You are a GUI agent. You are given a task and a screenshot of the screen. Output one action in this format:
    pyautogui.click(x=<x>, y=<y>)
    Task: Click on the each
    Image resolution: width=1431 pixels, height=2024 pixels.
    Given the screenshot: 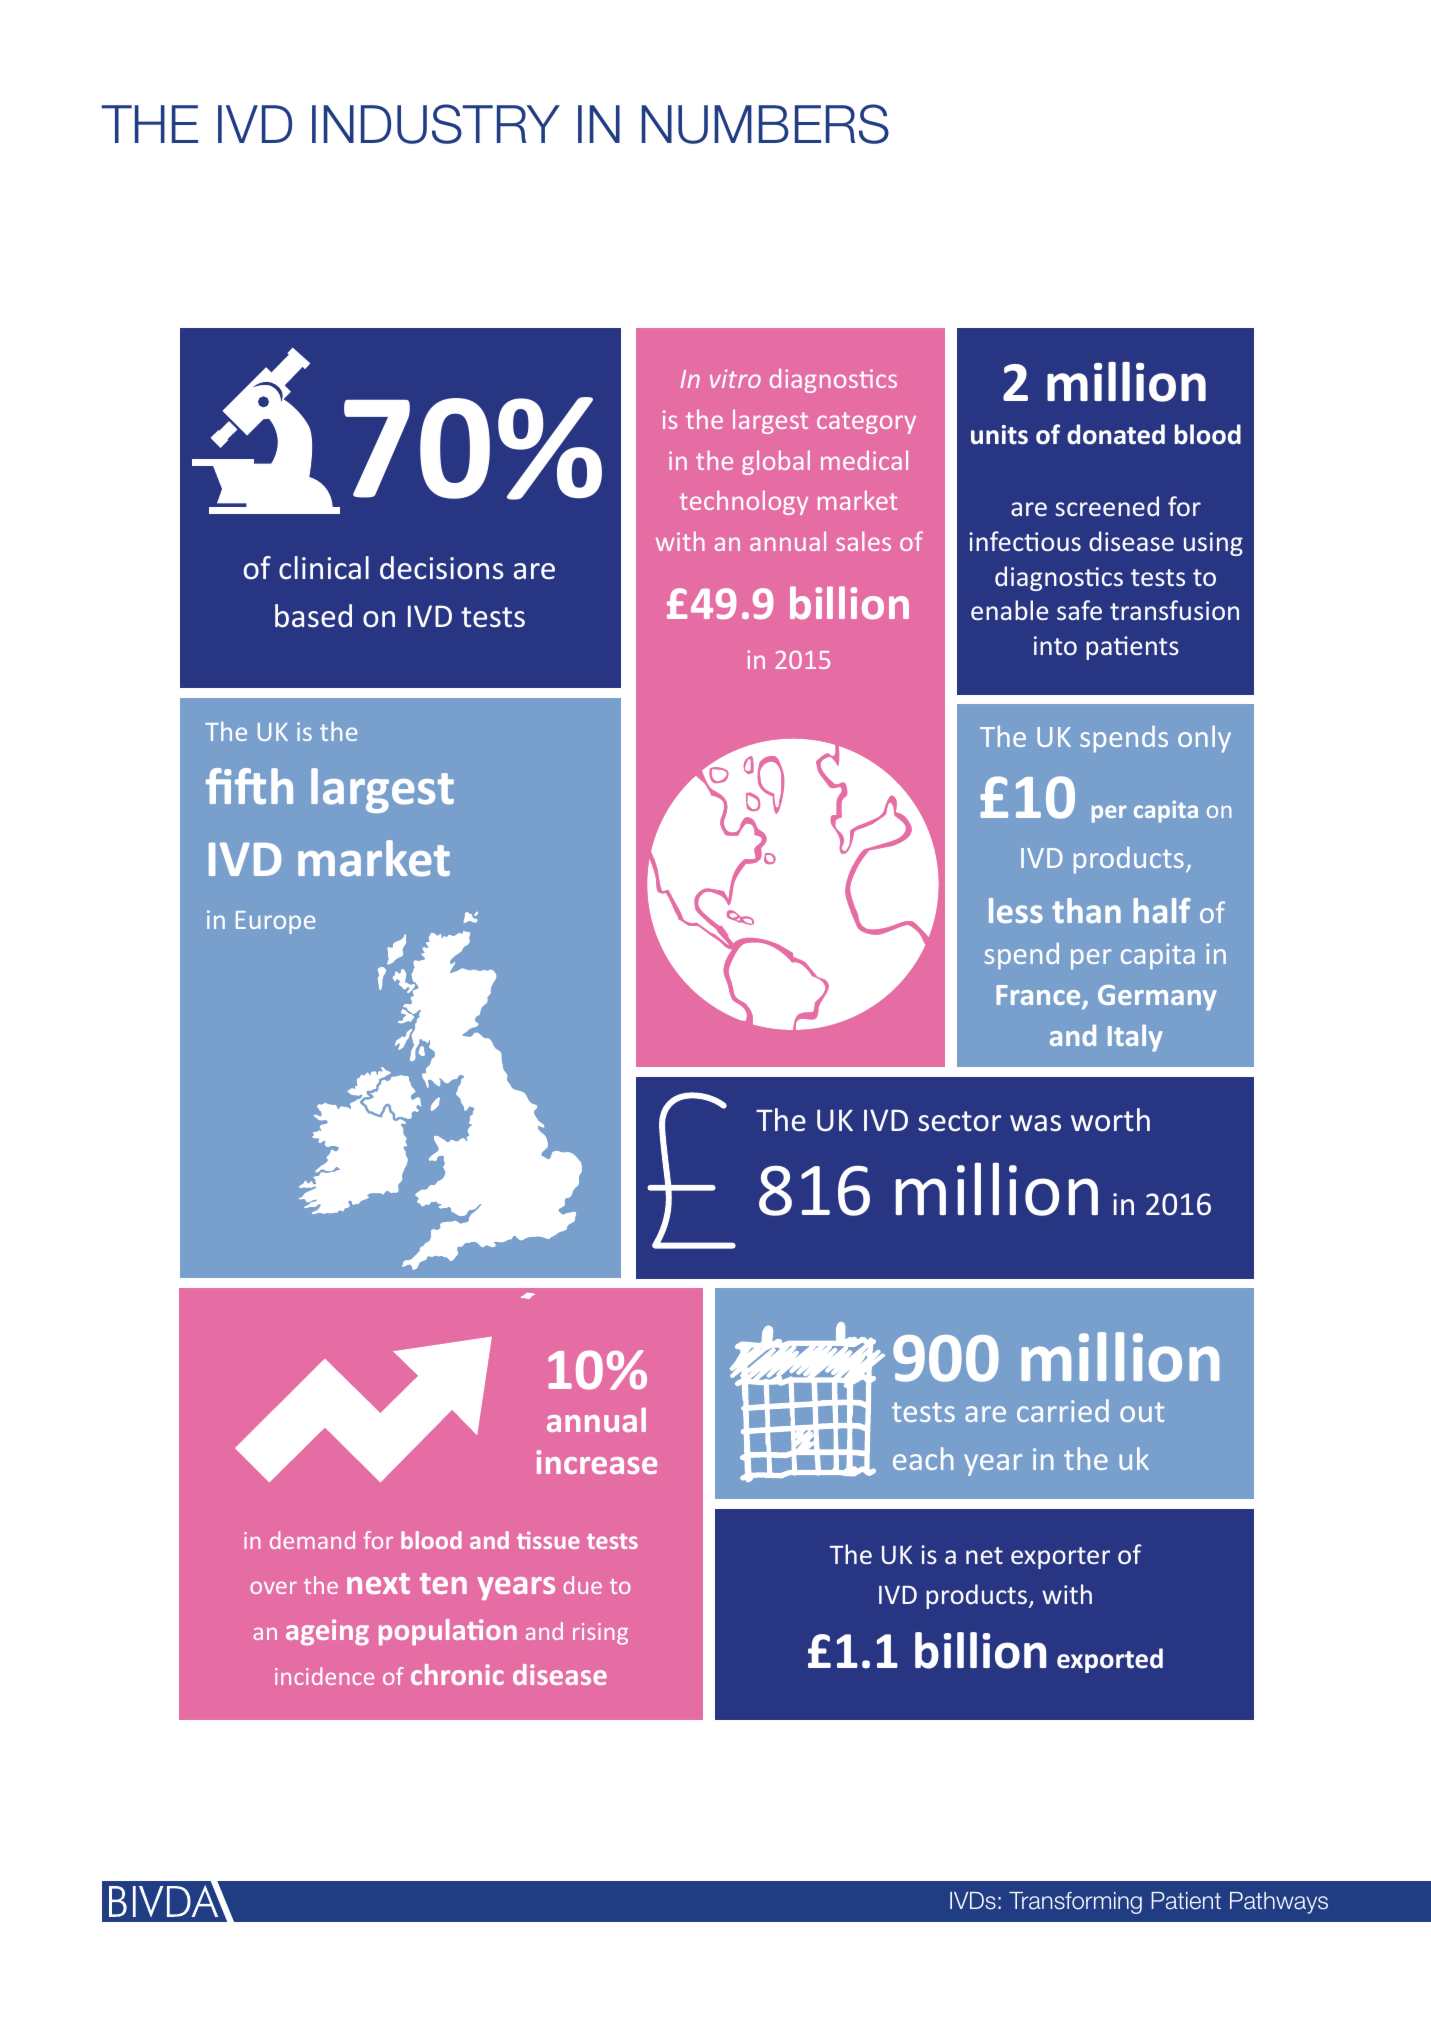 What is the action you would take?
    pyautogui.click(x=923, y=1458)
